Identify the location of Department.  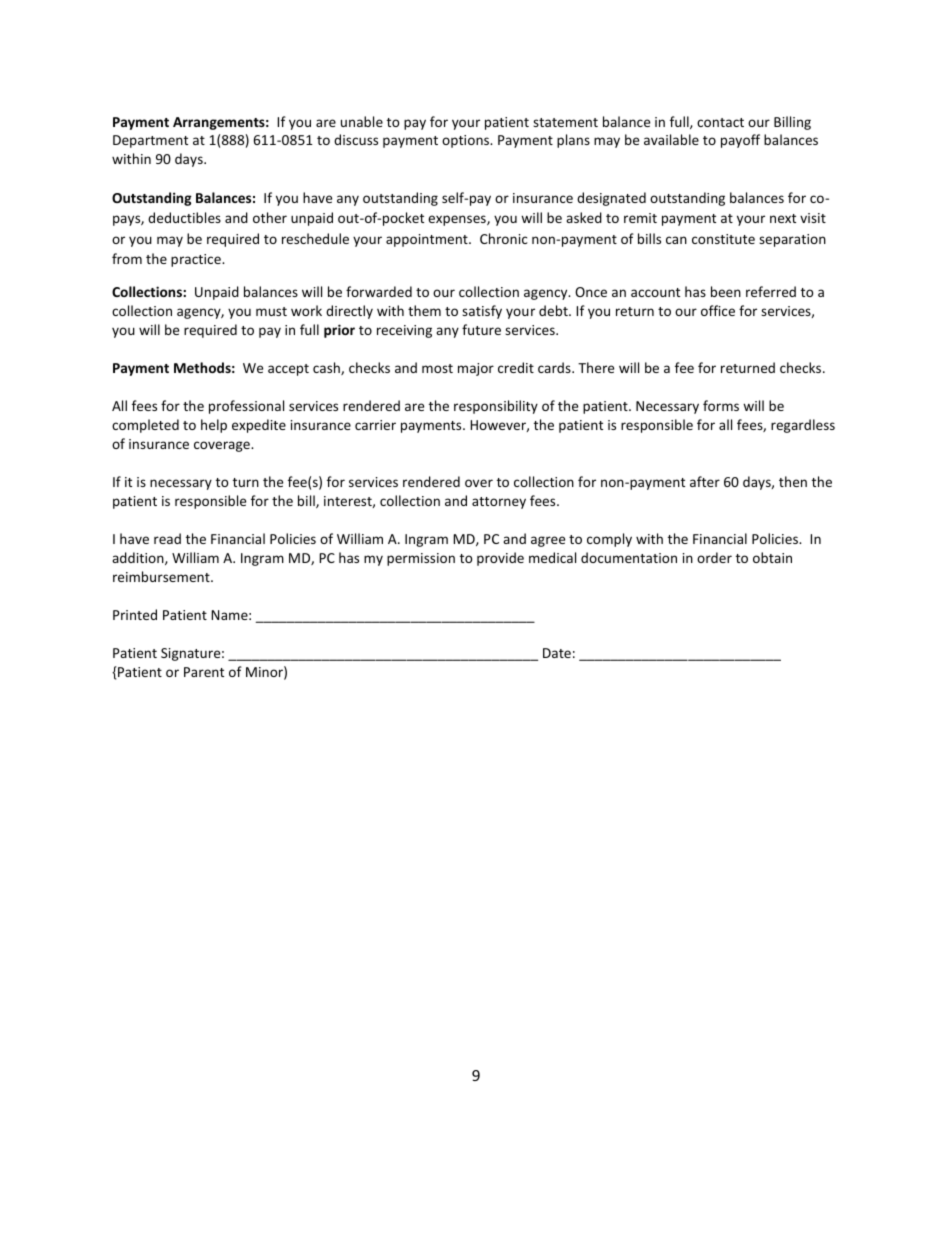
(150, 141).
